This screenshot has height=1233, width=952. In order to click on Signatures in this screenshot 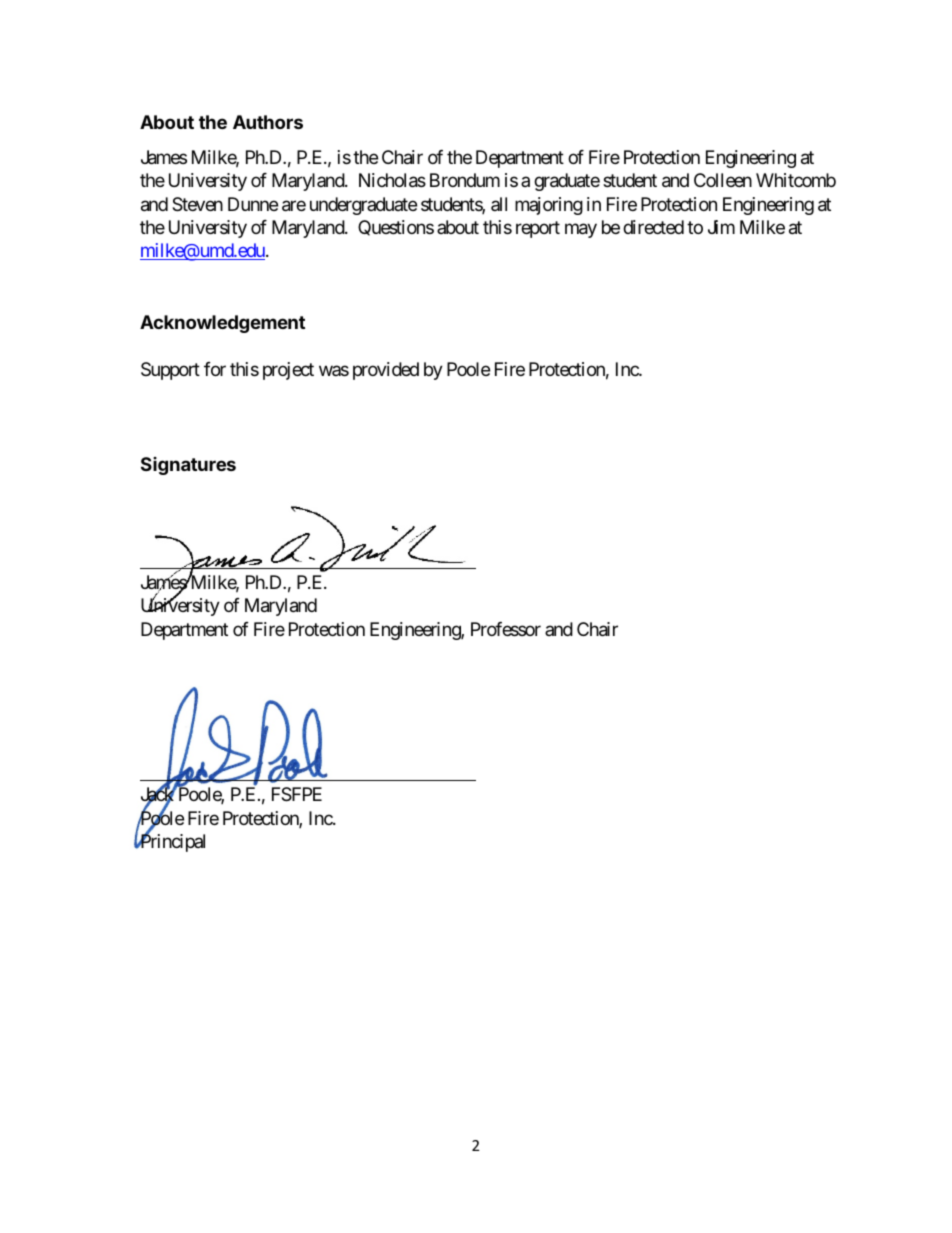, I will do `click(188, 466)`.
